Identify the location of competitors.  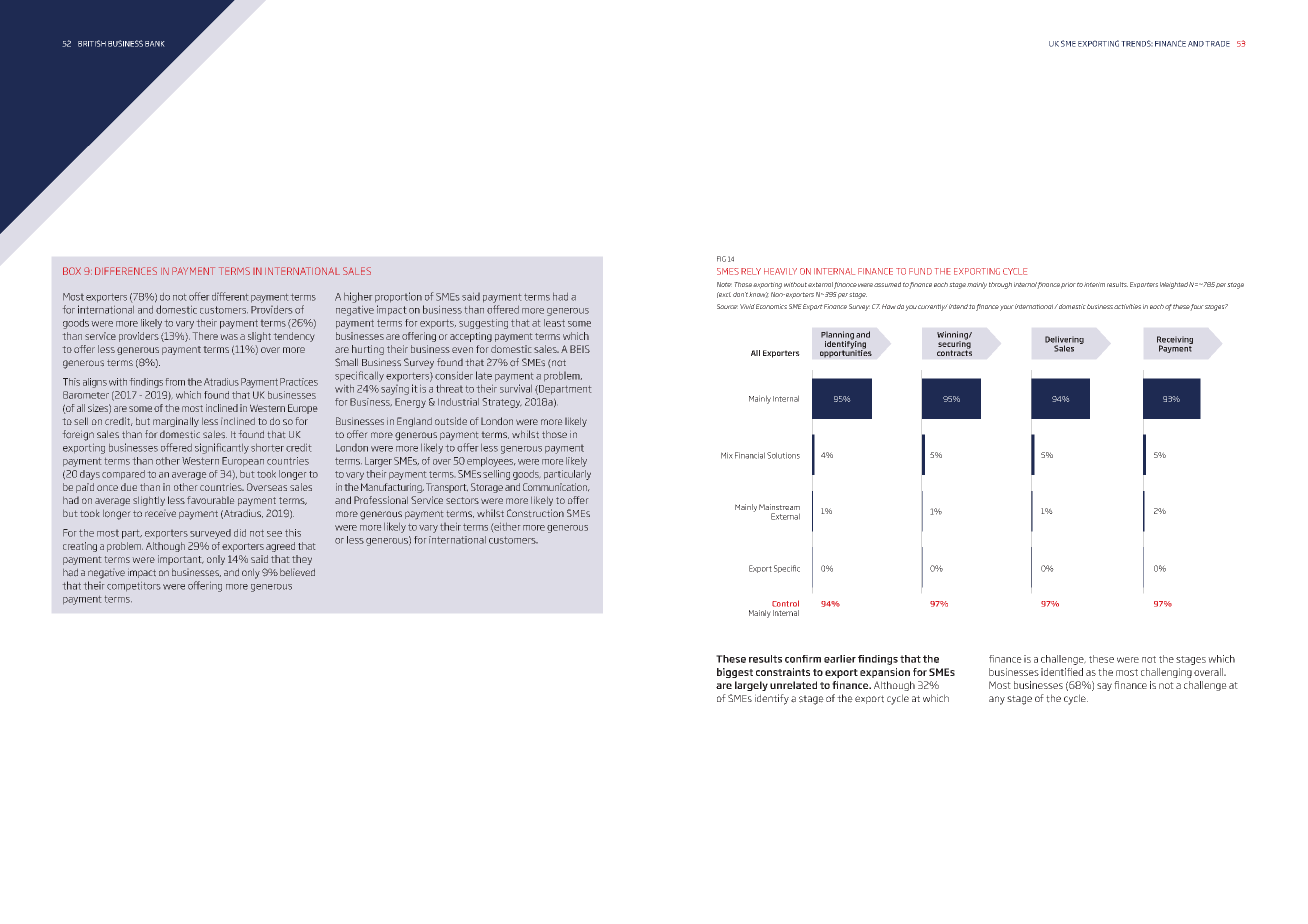
(133, 586).
